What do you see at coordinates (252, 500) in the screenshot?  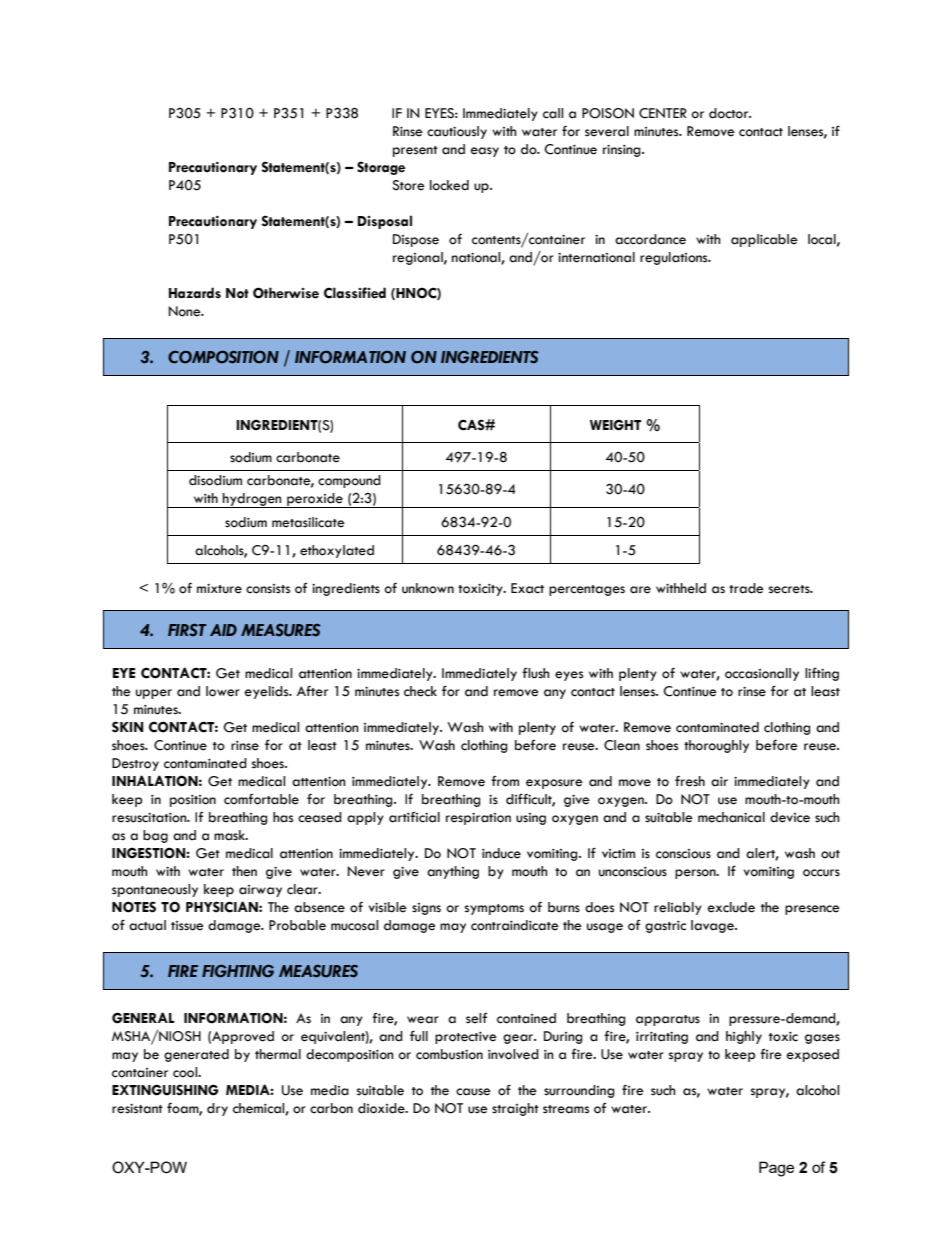 I see `hydrogen` at bounding box center [252, 500].
